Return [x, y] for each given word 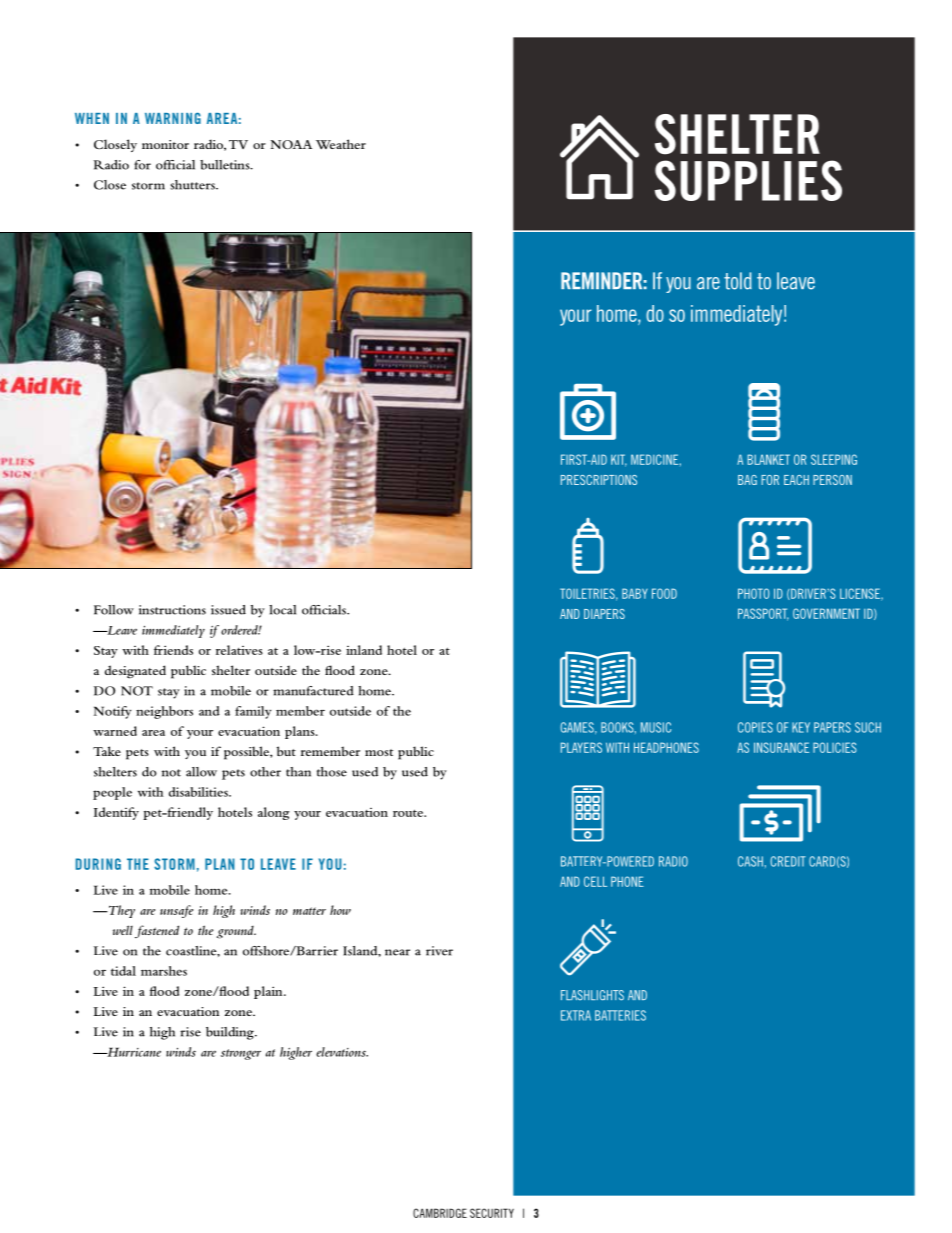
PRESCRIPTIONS [599, 480]
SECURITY [492, 1213]
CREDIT [788, 861]
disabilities [199, 792]
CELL [595, 881]
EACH [796, 480]
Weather [341, 144]
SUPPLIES [748, 180]
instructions [172, 610]
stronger [241, 1054]
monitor [165, 144]
